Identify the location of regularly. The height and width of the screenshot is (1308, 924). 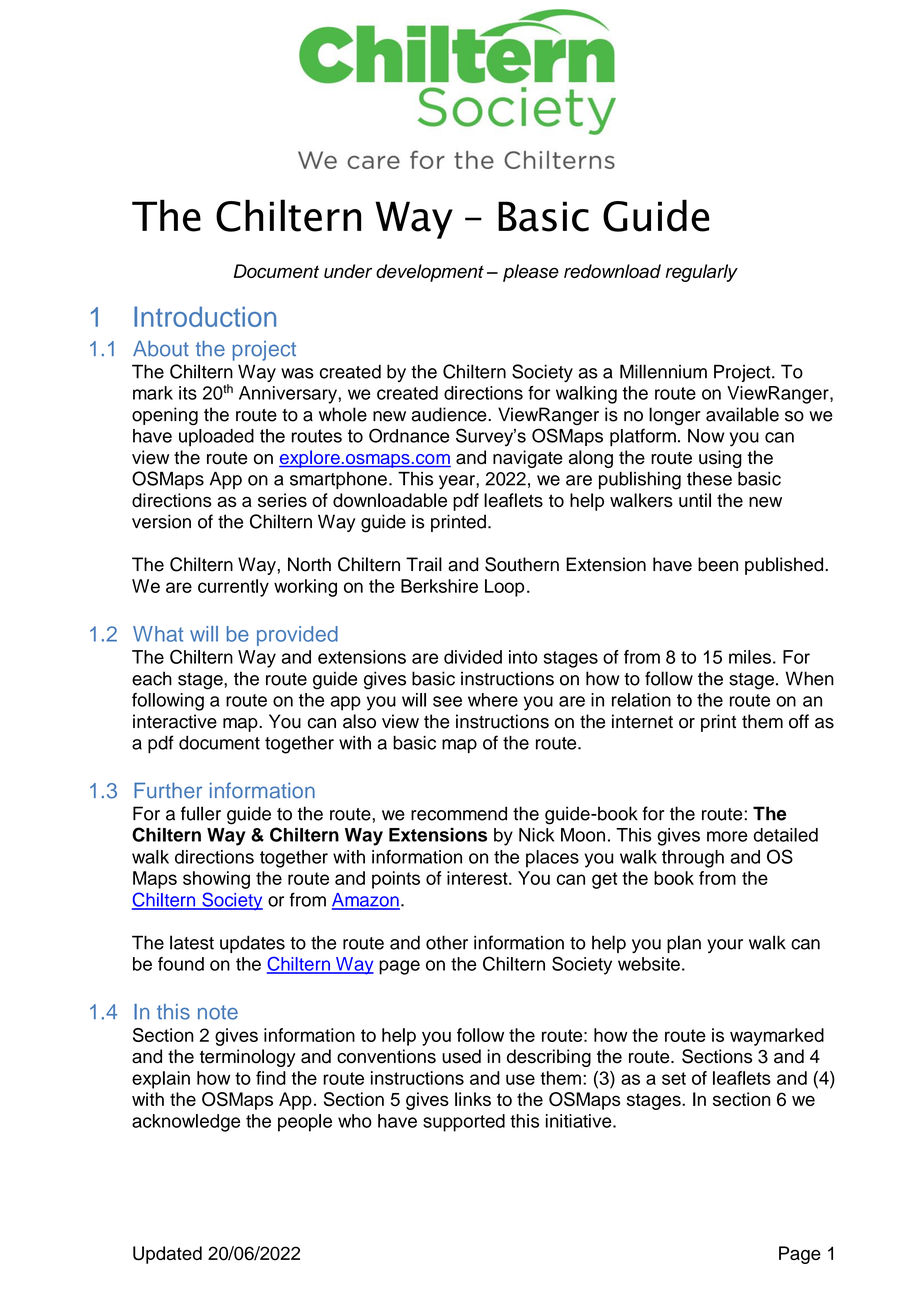
(702, 273).
